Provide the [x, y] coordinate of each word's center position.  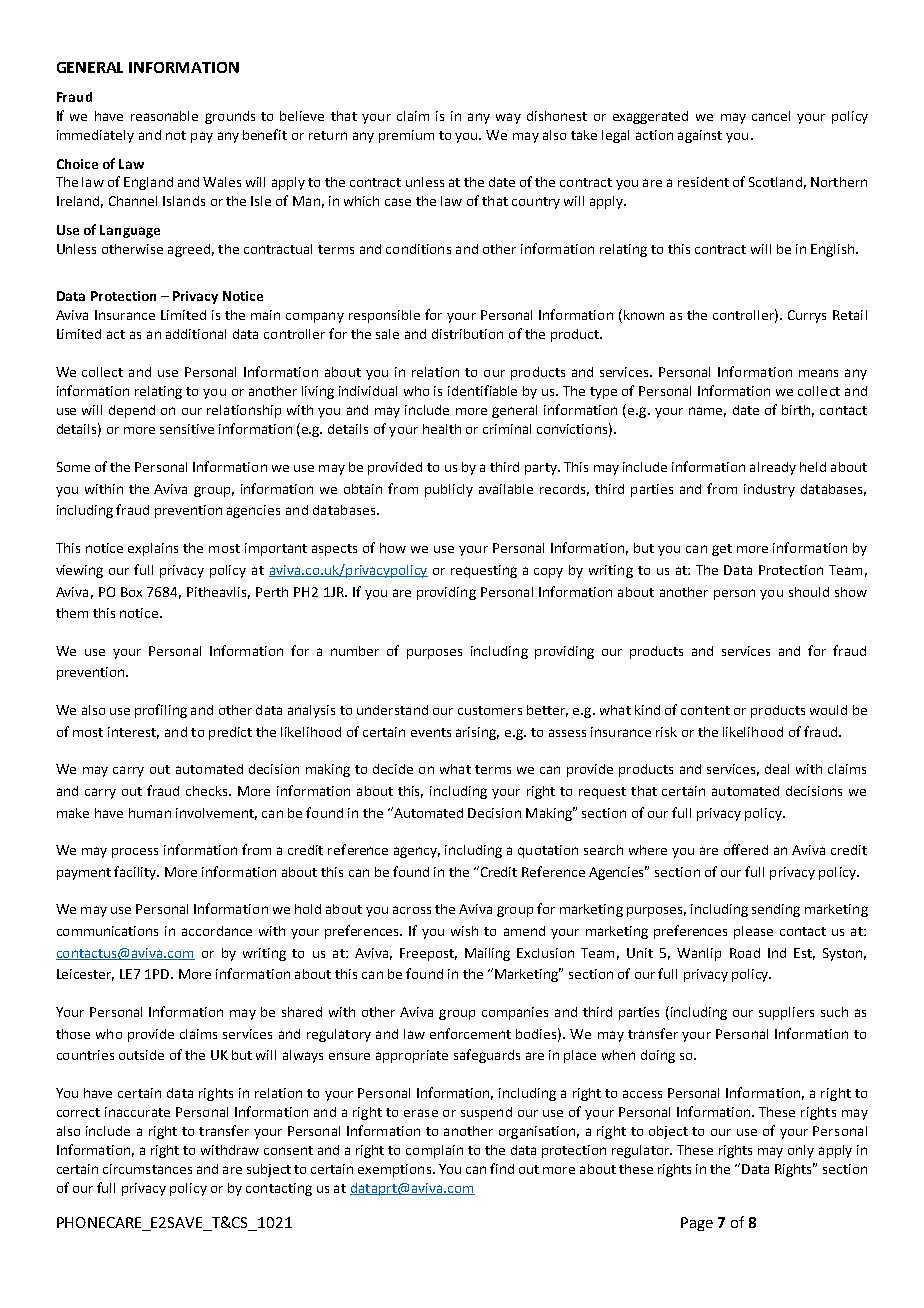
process [135, 853]
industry [769, 490]
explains [153, 549]
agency [417, 852]
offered [746, 849]
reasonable [164, 116]
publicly [449, 490]
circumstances [147, 1169]
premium [406, 136]
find [502, 1168]
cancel [771, 116]
